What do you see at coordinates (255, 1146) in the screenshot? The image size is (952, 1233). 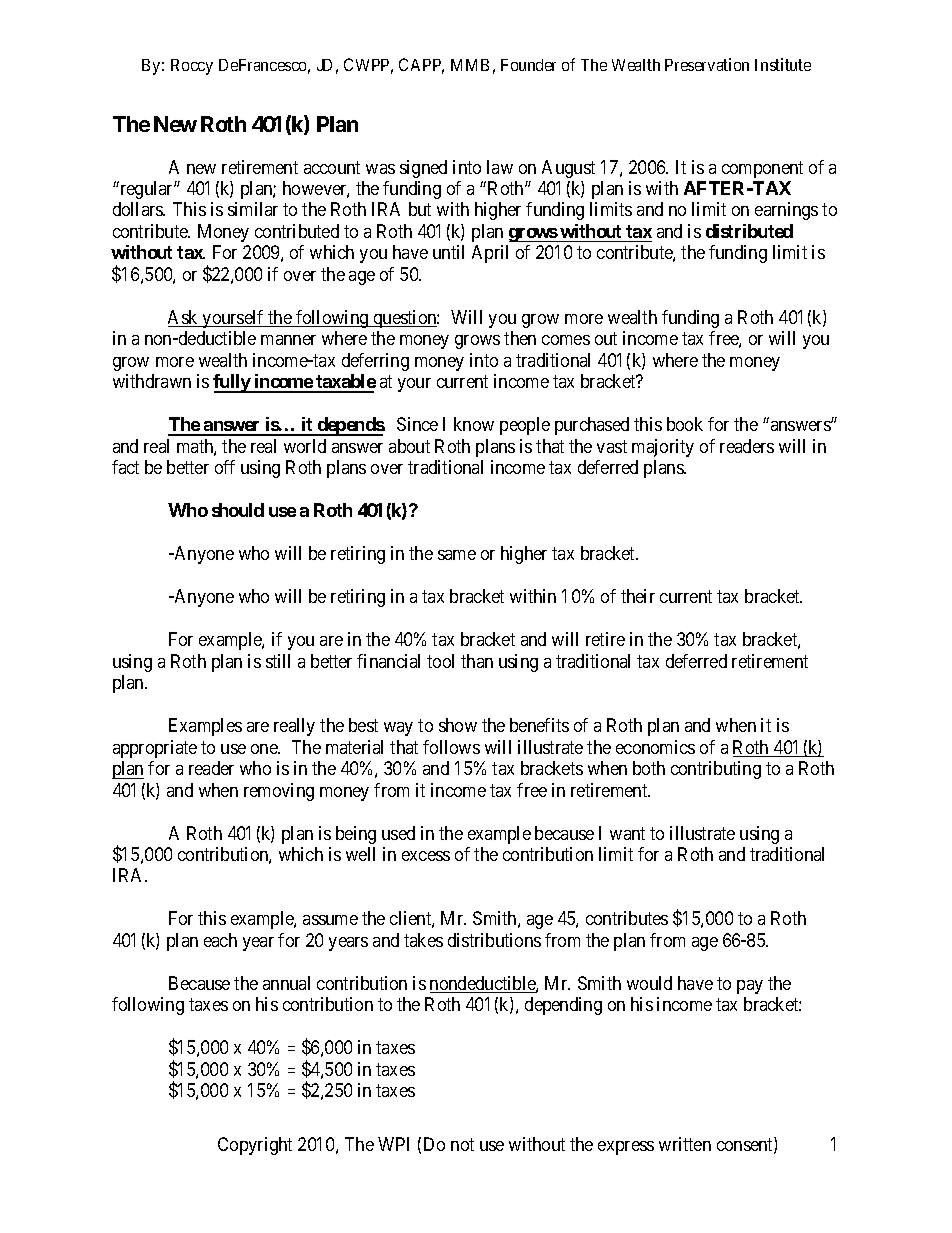 I see `Copyright` at bounding box center [255, 1146].
